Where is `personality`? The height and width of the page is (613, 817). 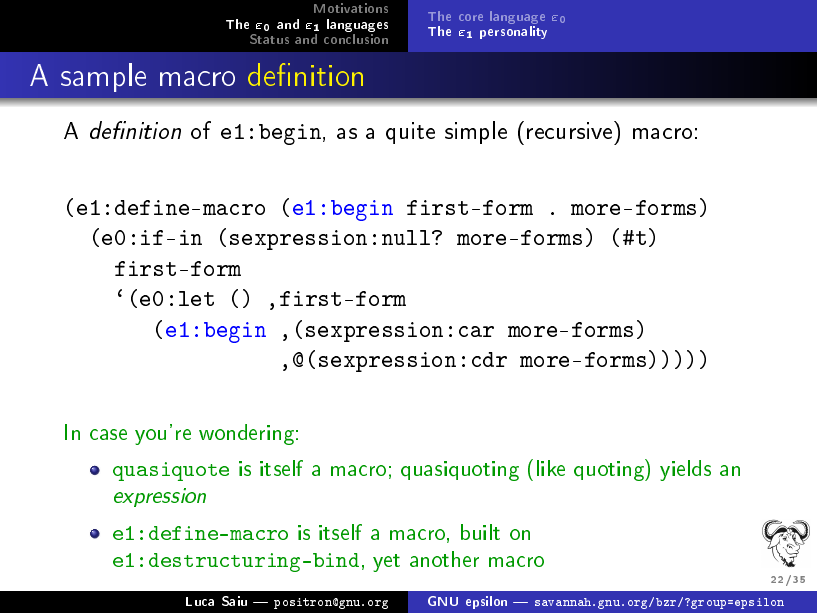 personality is located at coordinates (513, 32).
